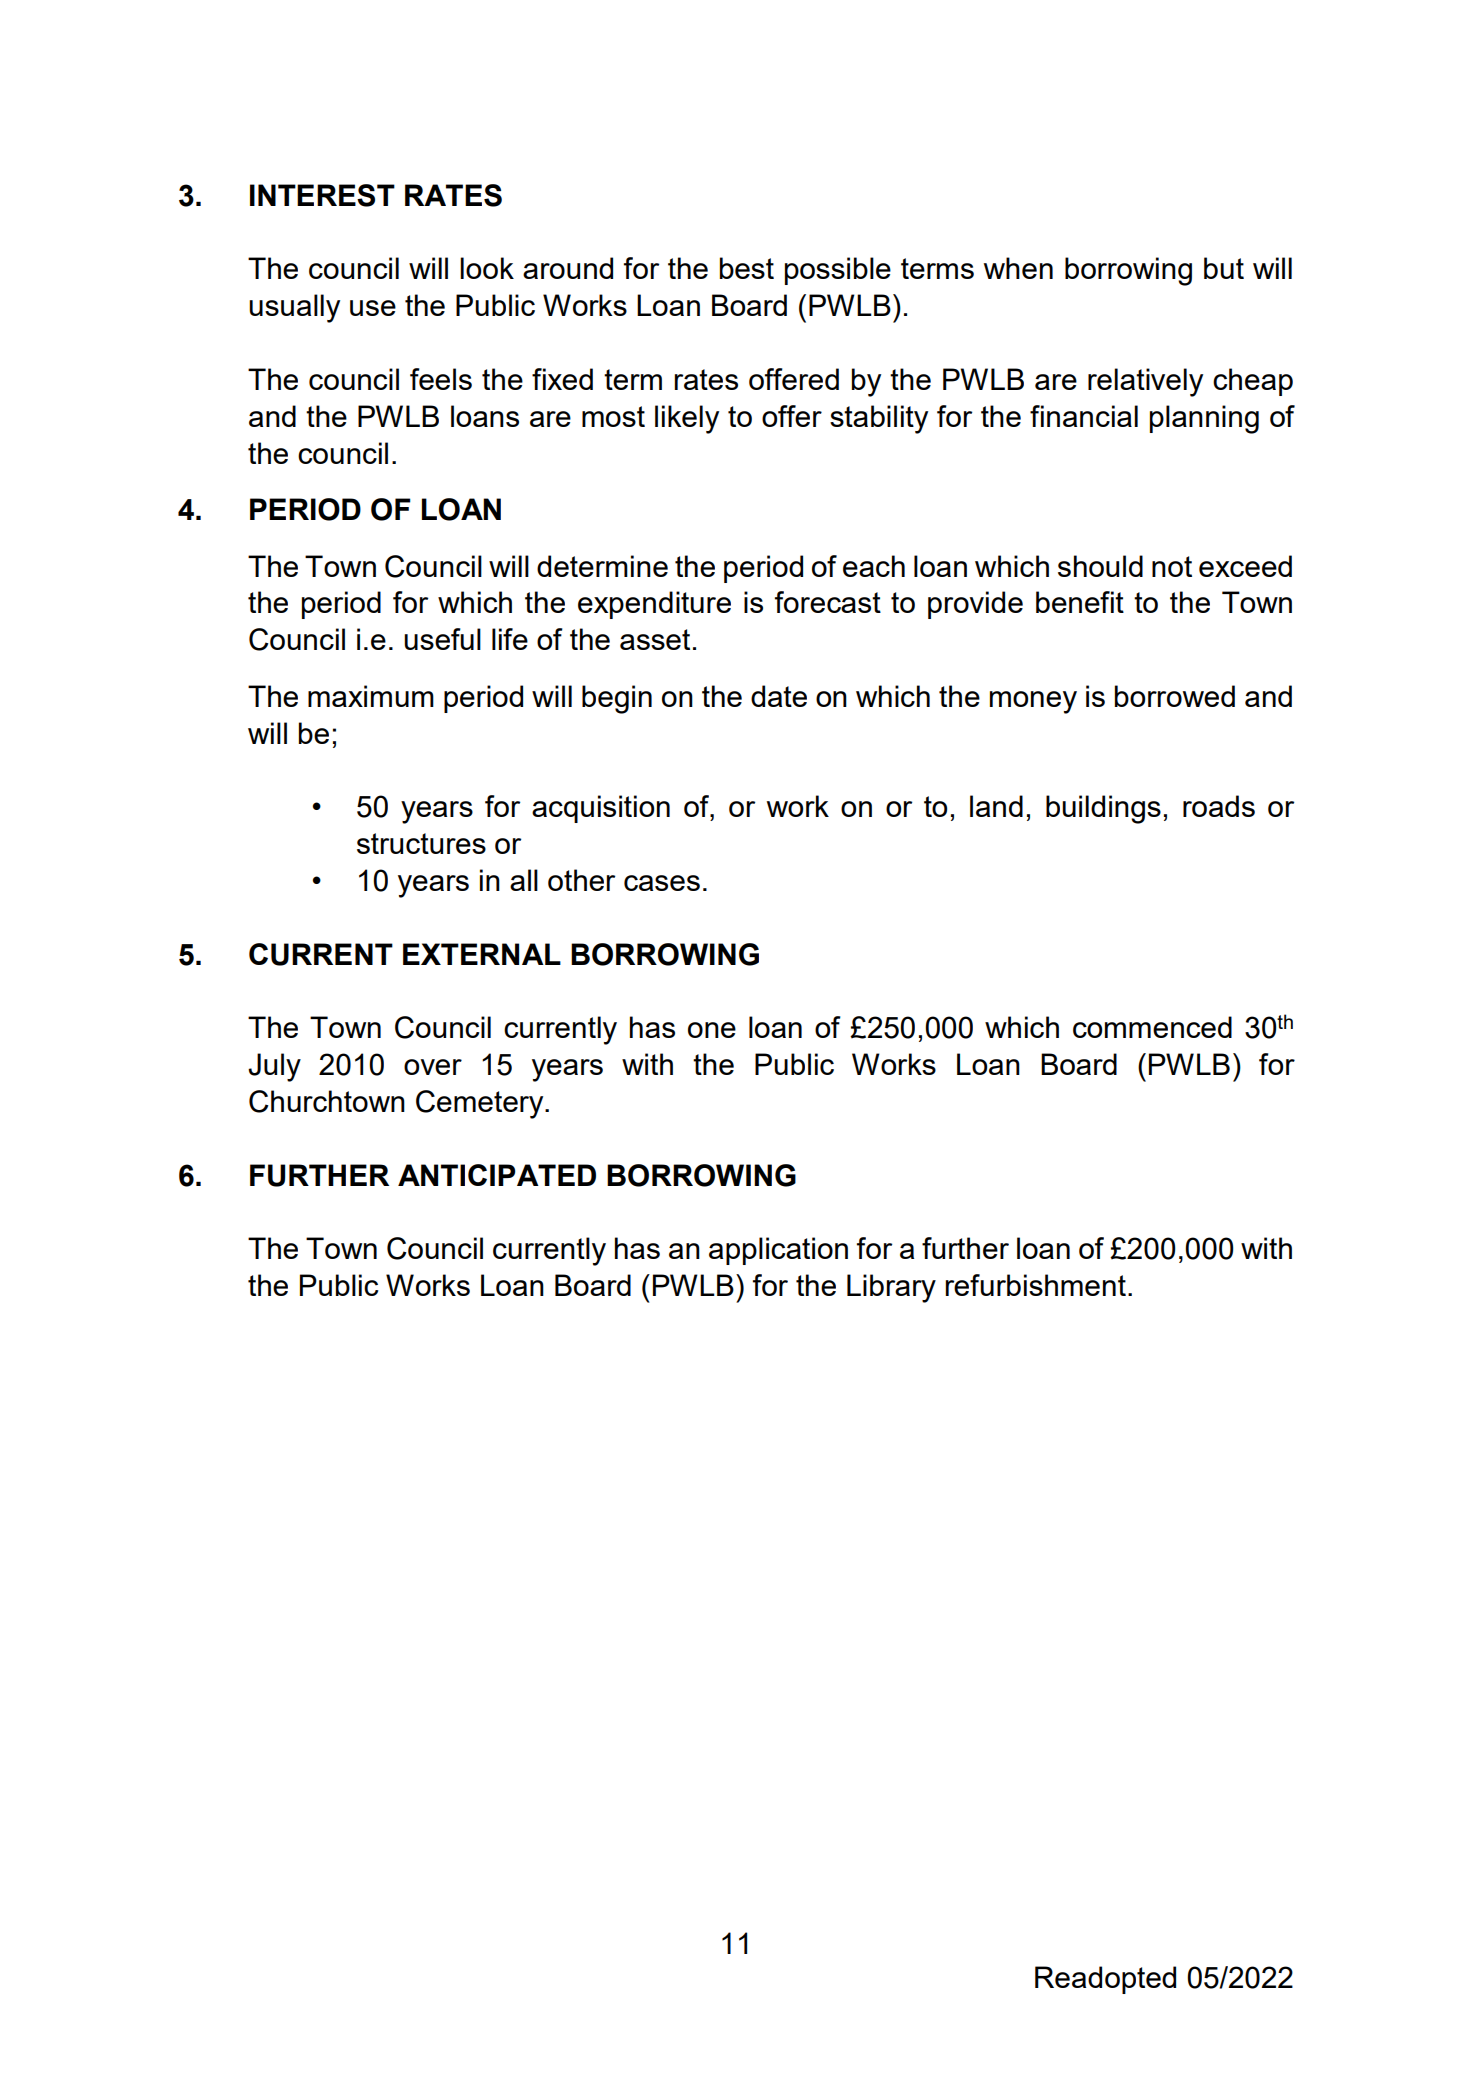  I want to click on INTEREST, so click(322, 195).
